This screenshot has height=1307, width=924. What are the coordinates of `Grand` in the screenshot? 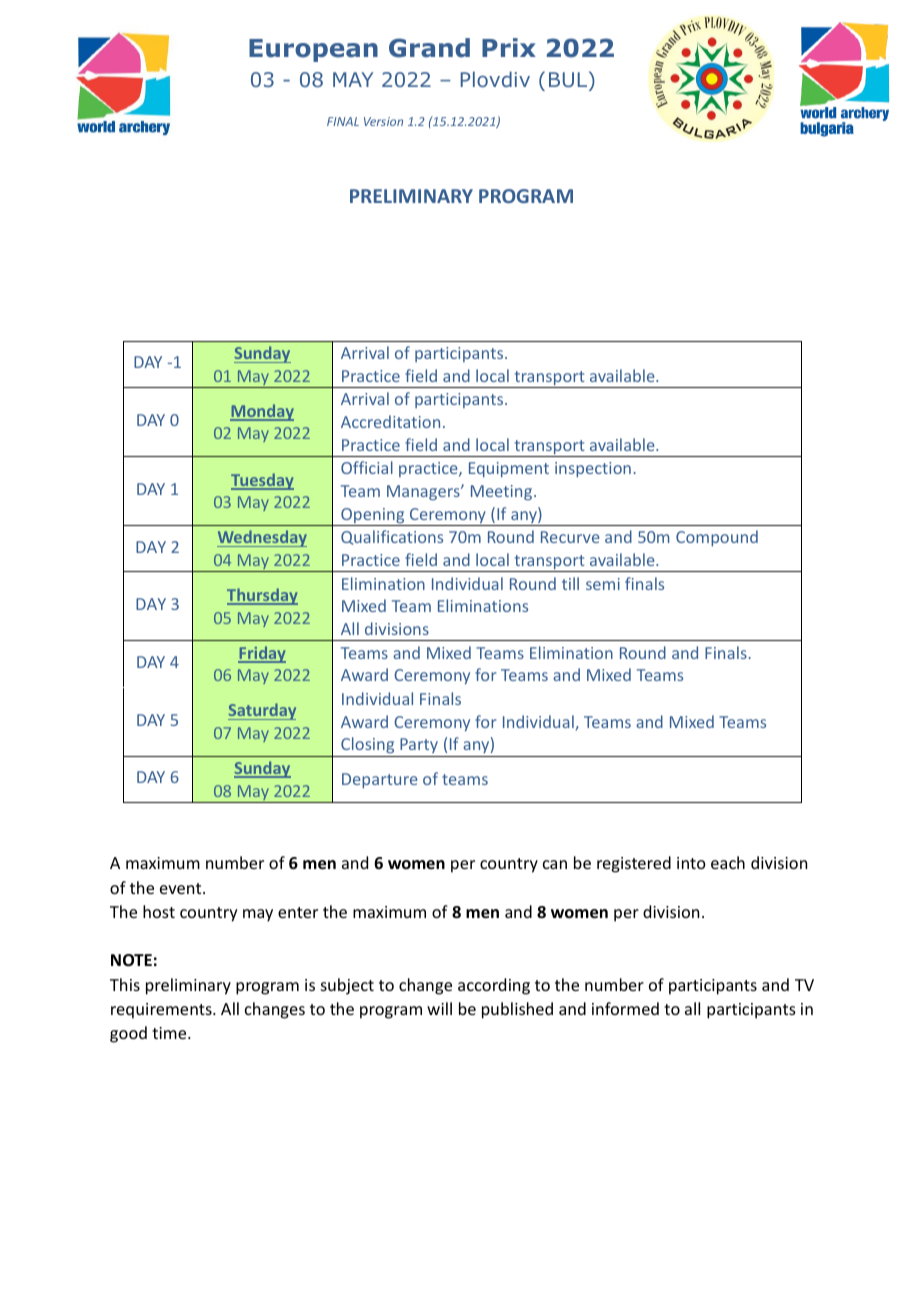 It's located at (429, 48).
